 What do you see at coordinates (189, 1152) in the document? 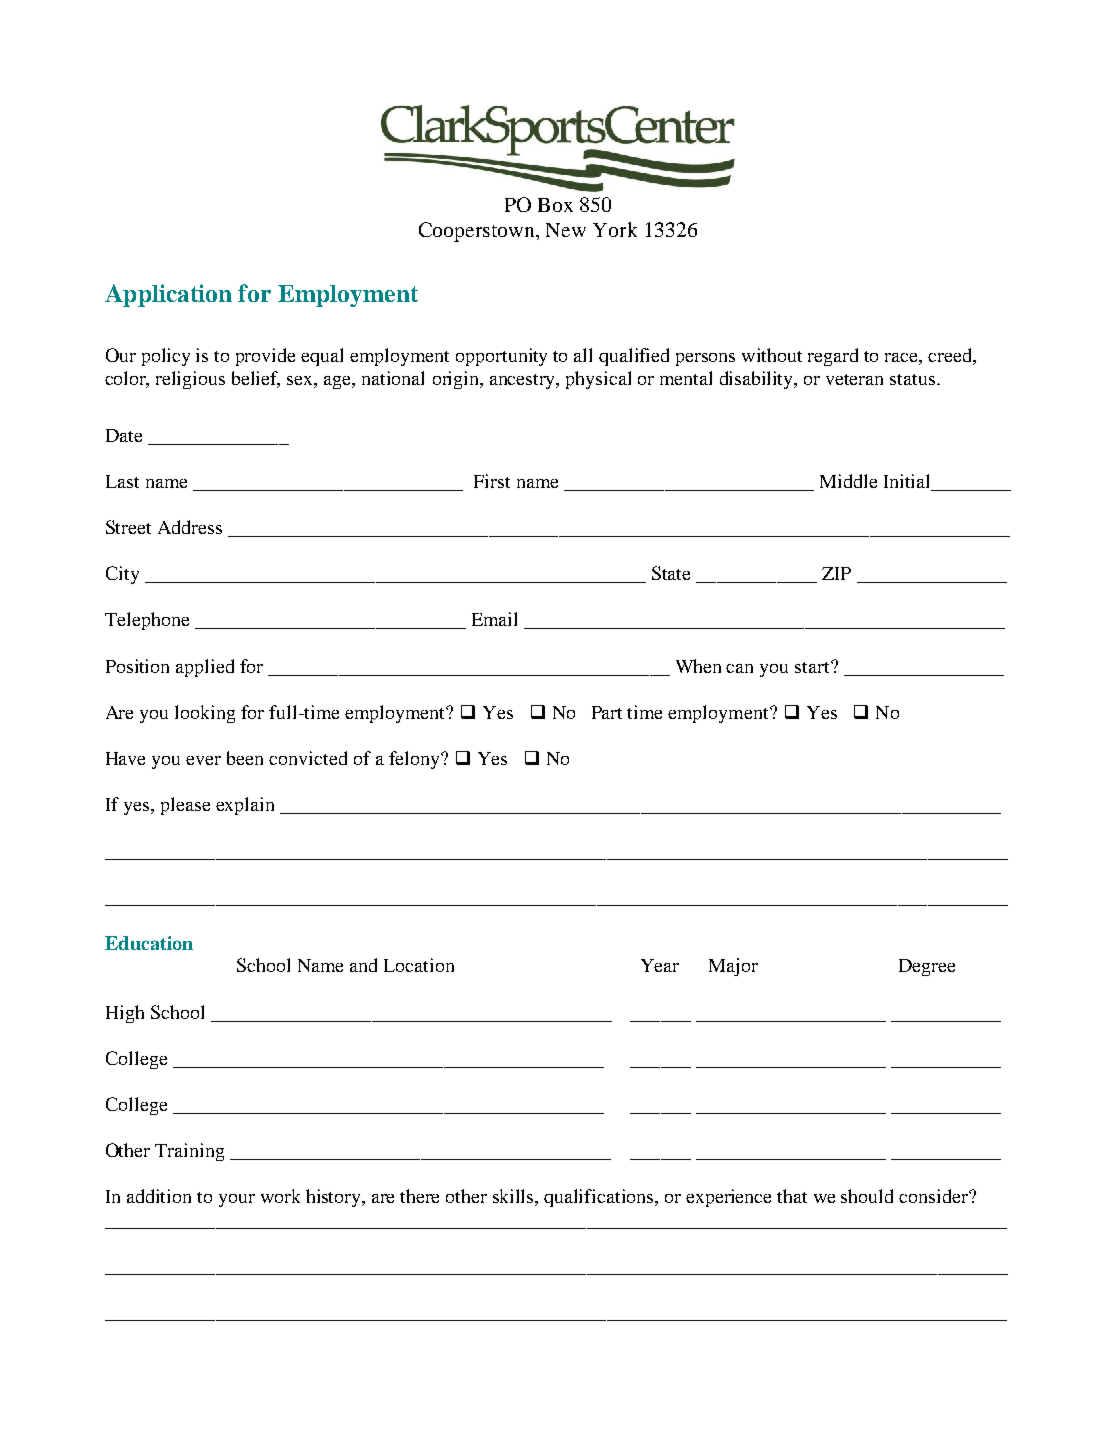
I see `Training` at bounding box center [189, 1152].
